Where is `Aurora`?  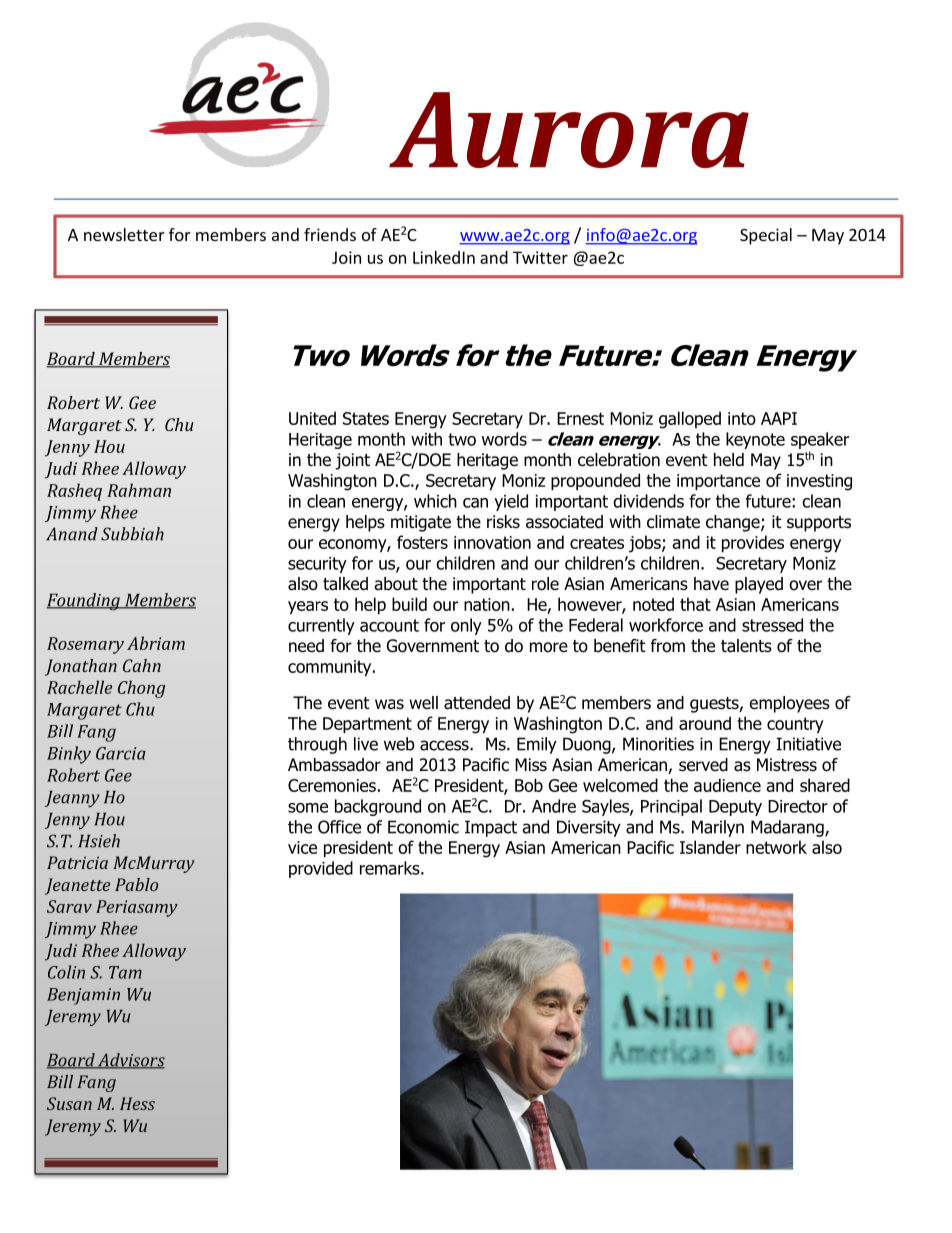
Aurora is located at coordinates (569, 130).
